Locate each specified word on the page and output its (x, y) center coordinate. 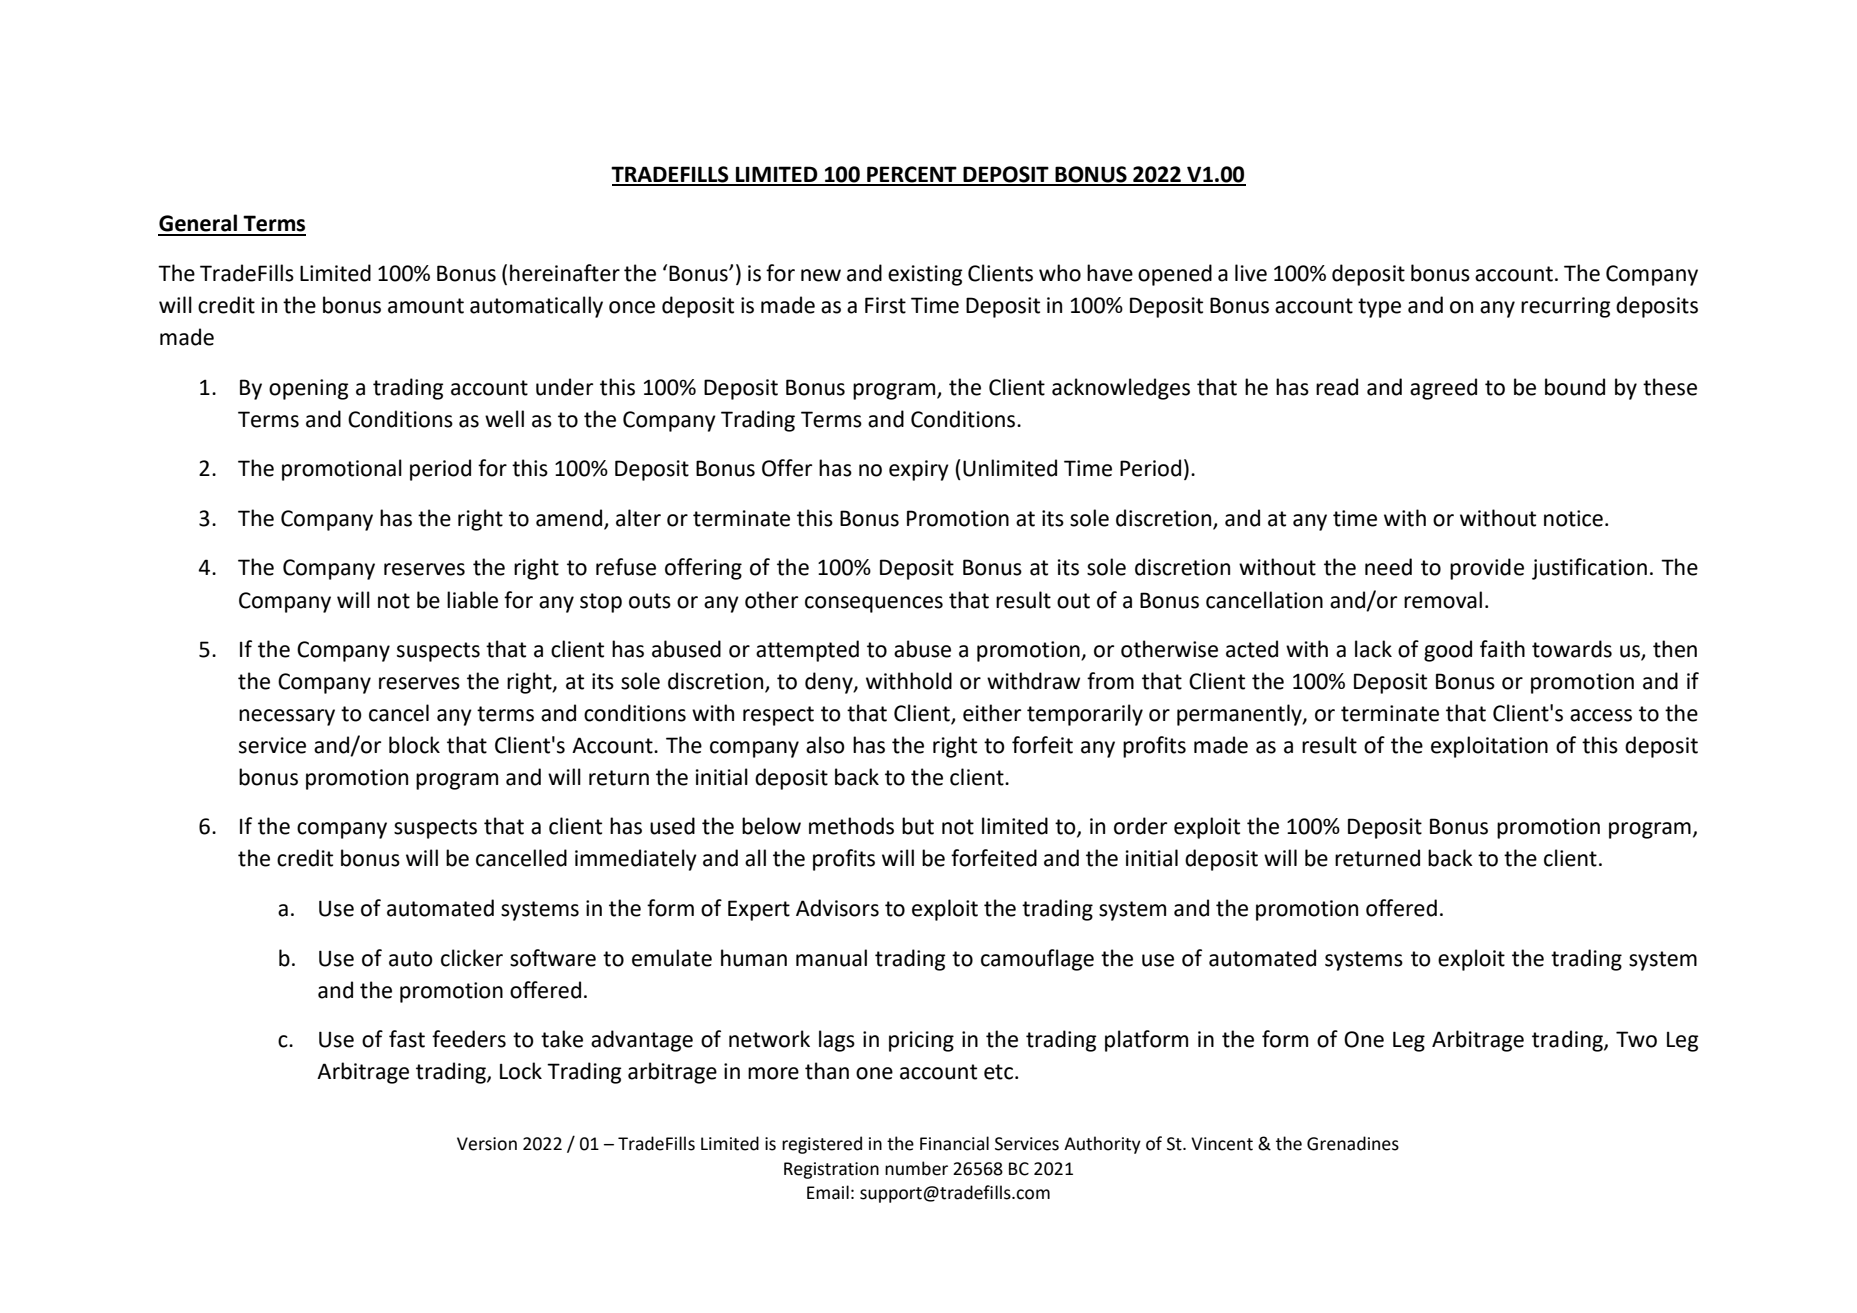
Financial (954, 1143)
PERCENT (912, 175)
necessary (287, 717)
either (992, 713)
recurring (1566, 307)
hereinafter (565, 273)
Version (487, 1144)
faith (1502, 649)
